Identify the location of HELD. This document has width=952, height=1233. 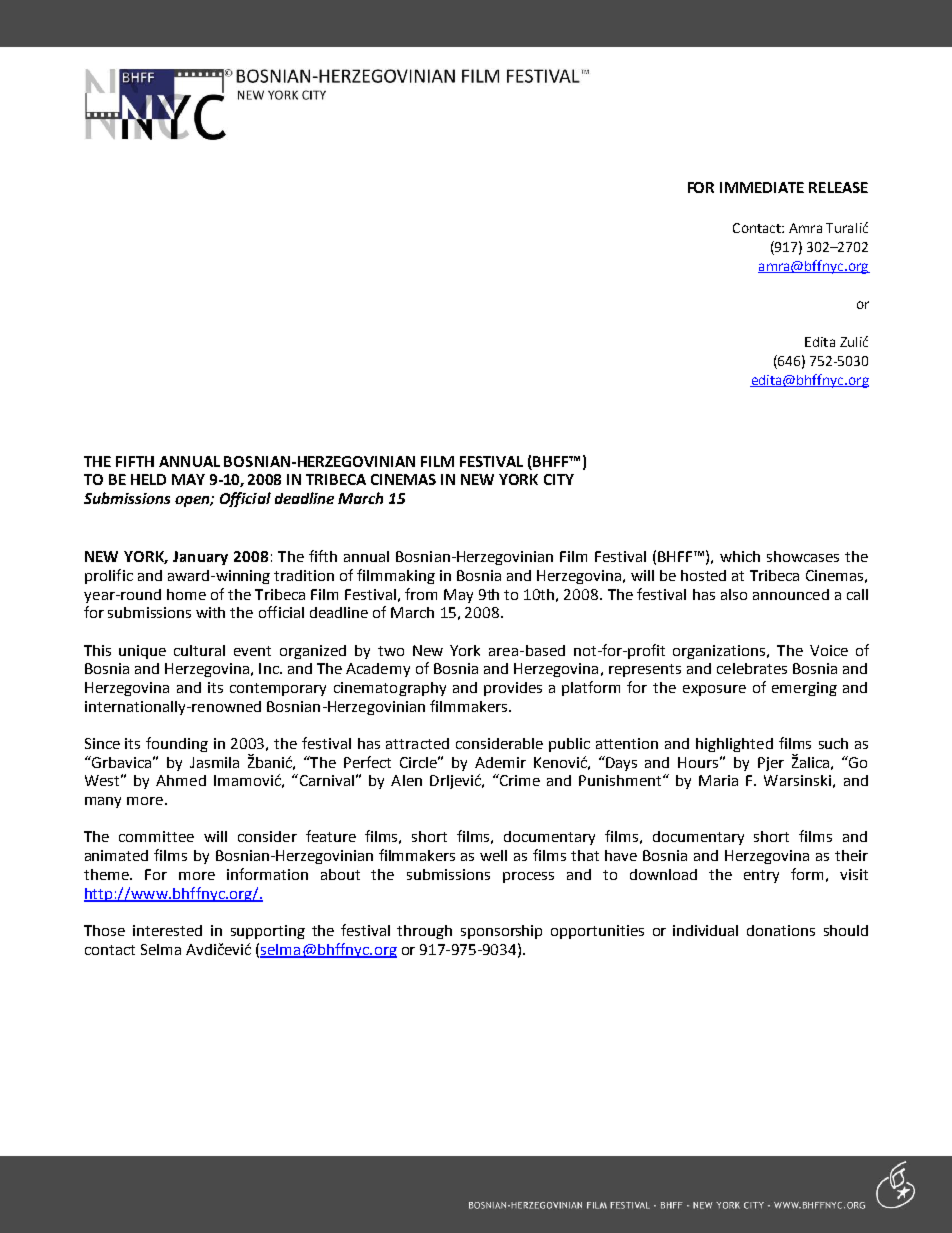
(148, 479).
